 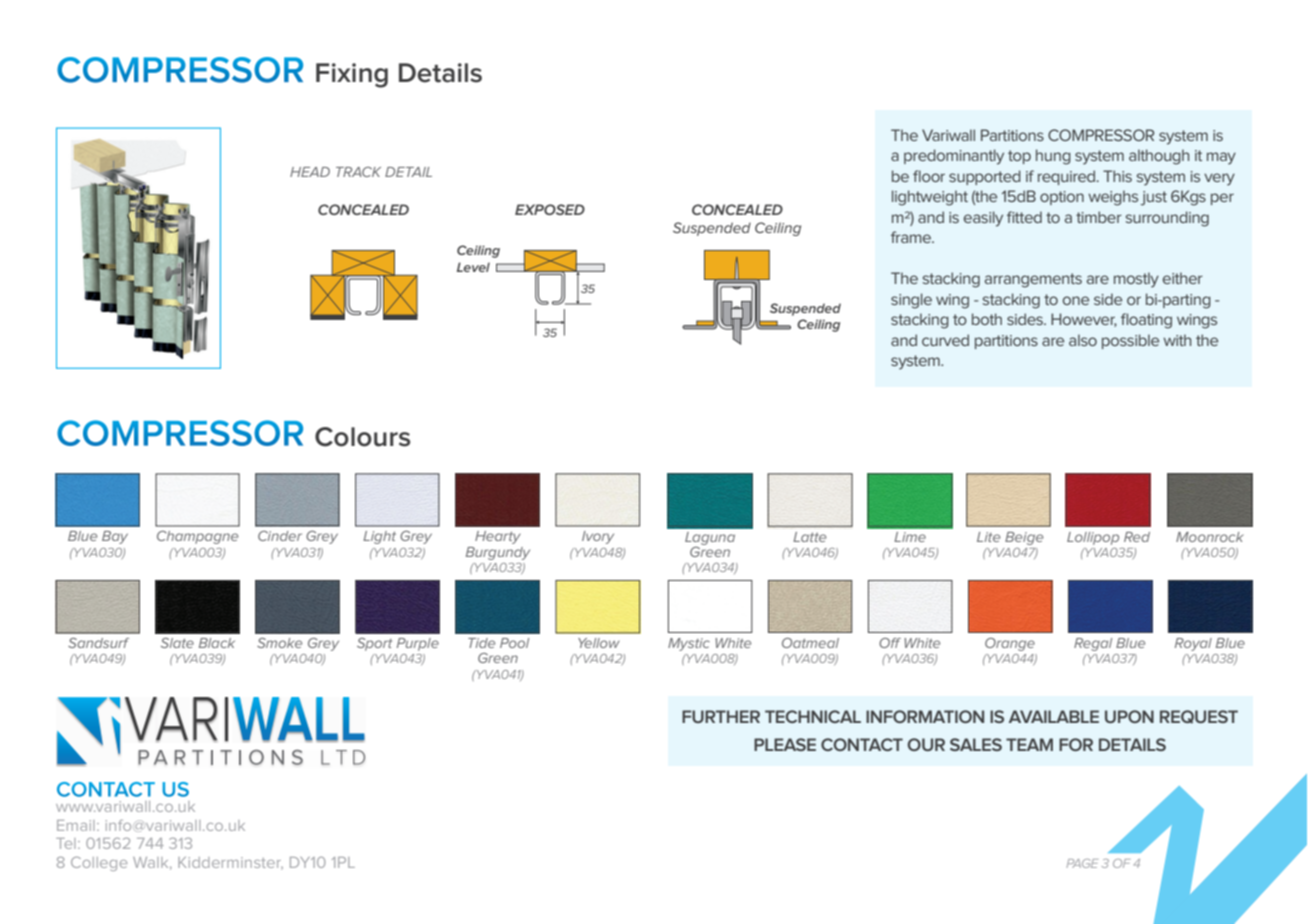 What do you see at coordinates (352, 75) in the document?
I see `Fixing` at bounding box center [352, 75].
